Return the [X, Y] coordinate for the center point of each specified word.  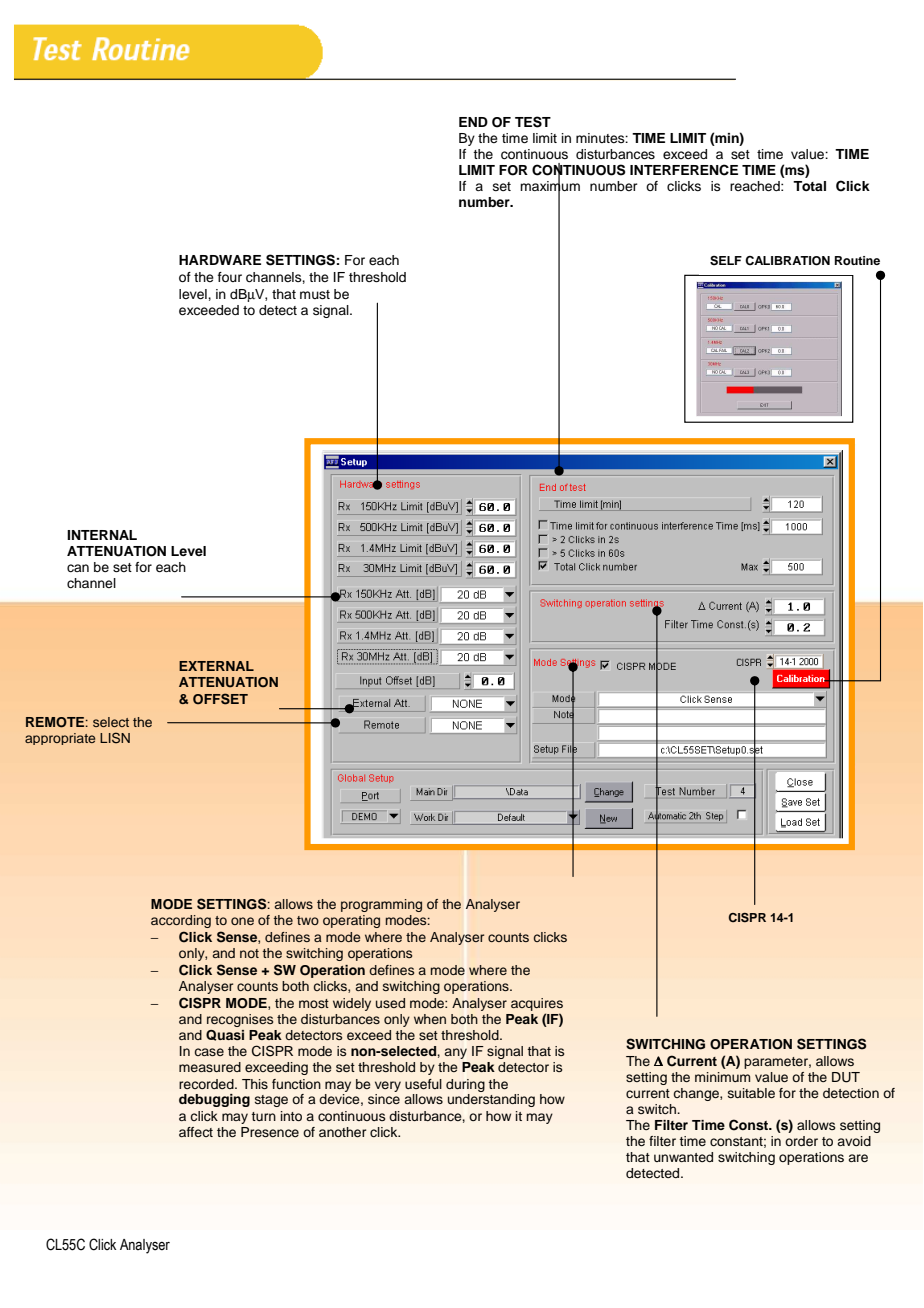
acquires [537, 1004]
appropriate [60, 739]
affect [196, 1132]
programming [381, 905]
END [473, 122]
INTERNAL [102, 535]
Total [809, 186]
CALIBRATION [787, 261]
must [315, 294]
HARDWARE [220, 260]
